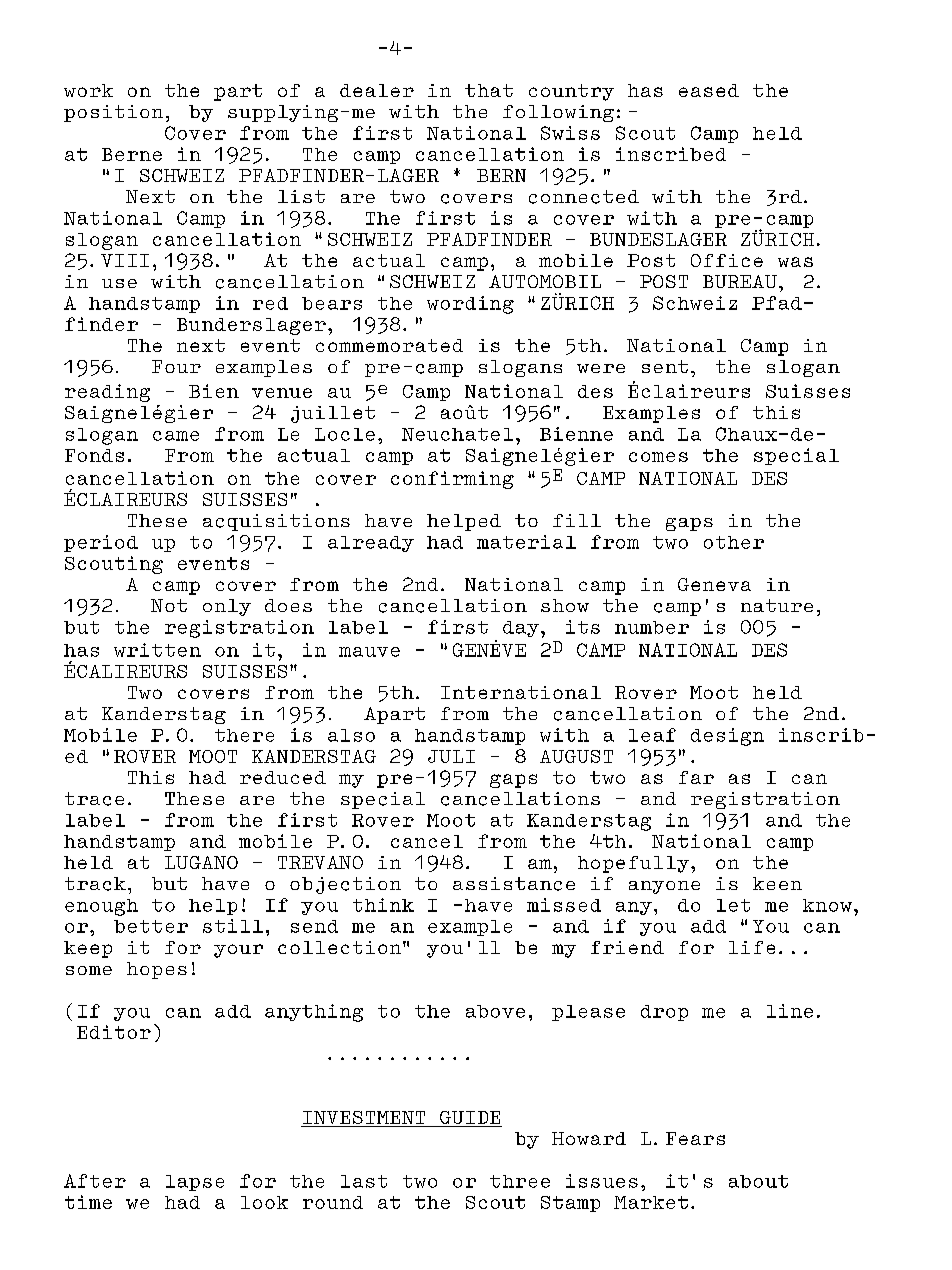 The image size is (952, 1270). Describe the element at coordinates (101, 543) in the screenshot. I see `period` at that location.
